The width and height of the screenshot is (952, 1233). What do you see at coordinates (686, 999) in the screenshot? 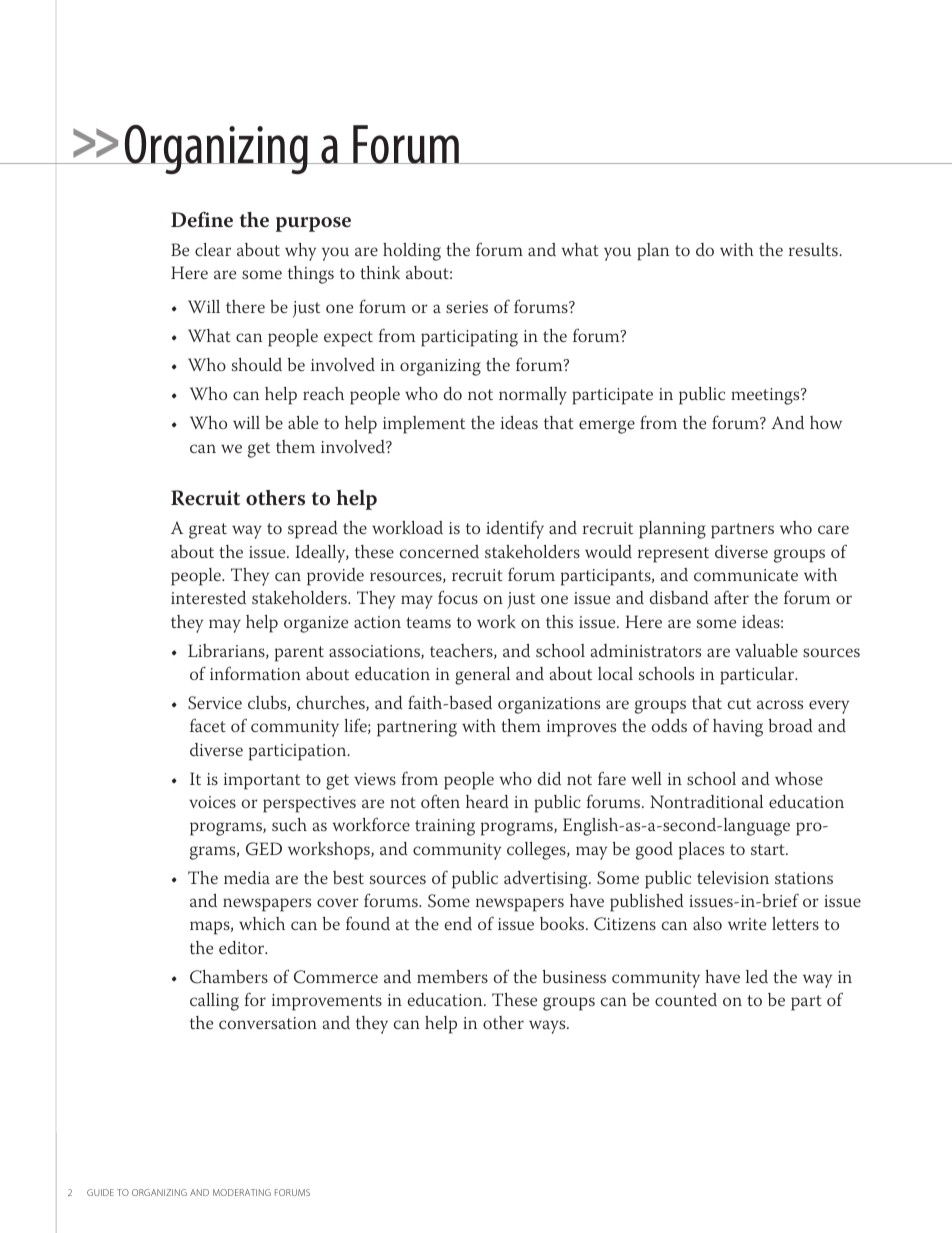
I see `counted` at bounding box center [686, 999].
